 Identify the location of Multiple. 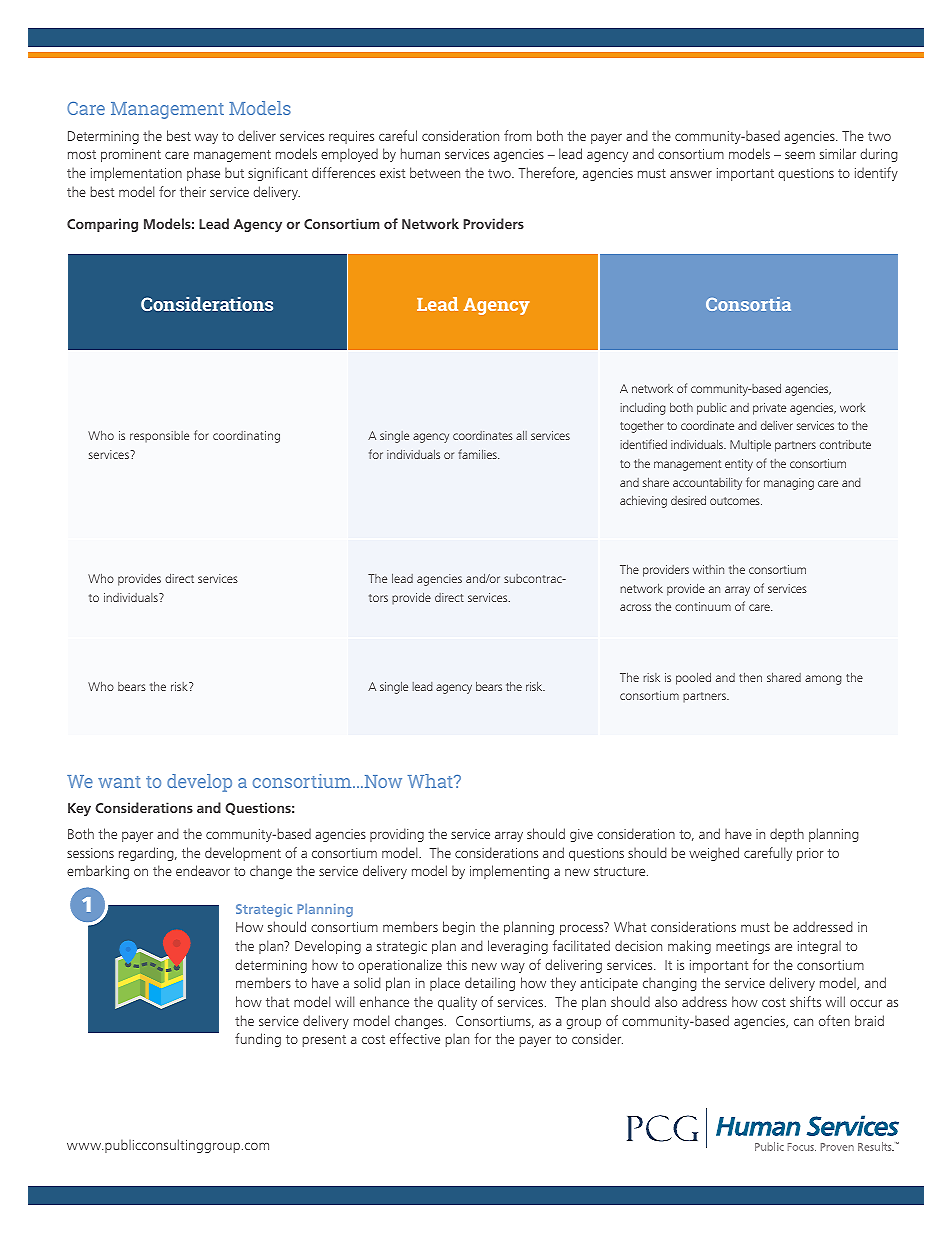
(750, 445).
